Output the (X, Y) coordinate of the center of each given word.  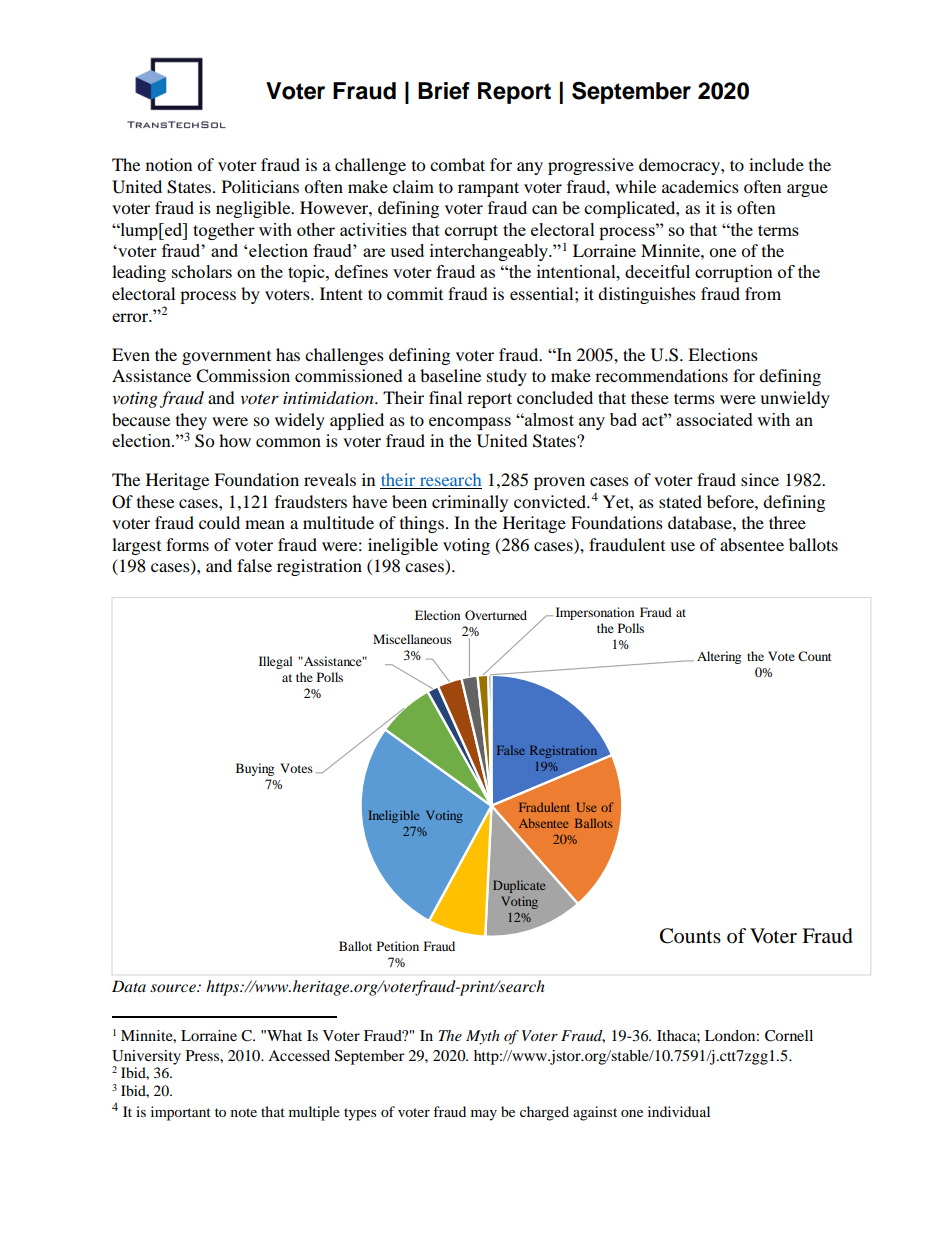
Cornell (789, 1036)
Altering (719, 657)
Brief (444, 91)
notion (169, 164)
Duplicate (519, 886)
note (244, 1112)
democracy (680, 166)
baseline (450, 375)
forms (187, 544)
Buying (255, 769)
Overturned (496, 615)
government (226, 358)
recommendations (661, 375)
